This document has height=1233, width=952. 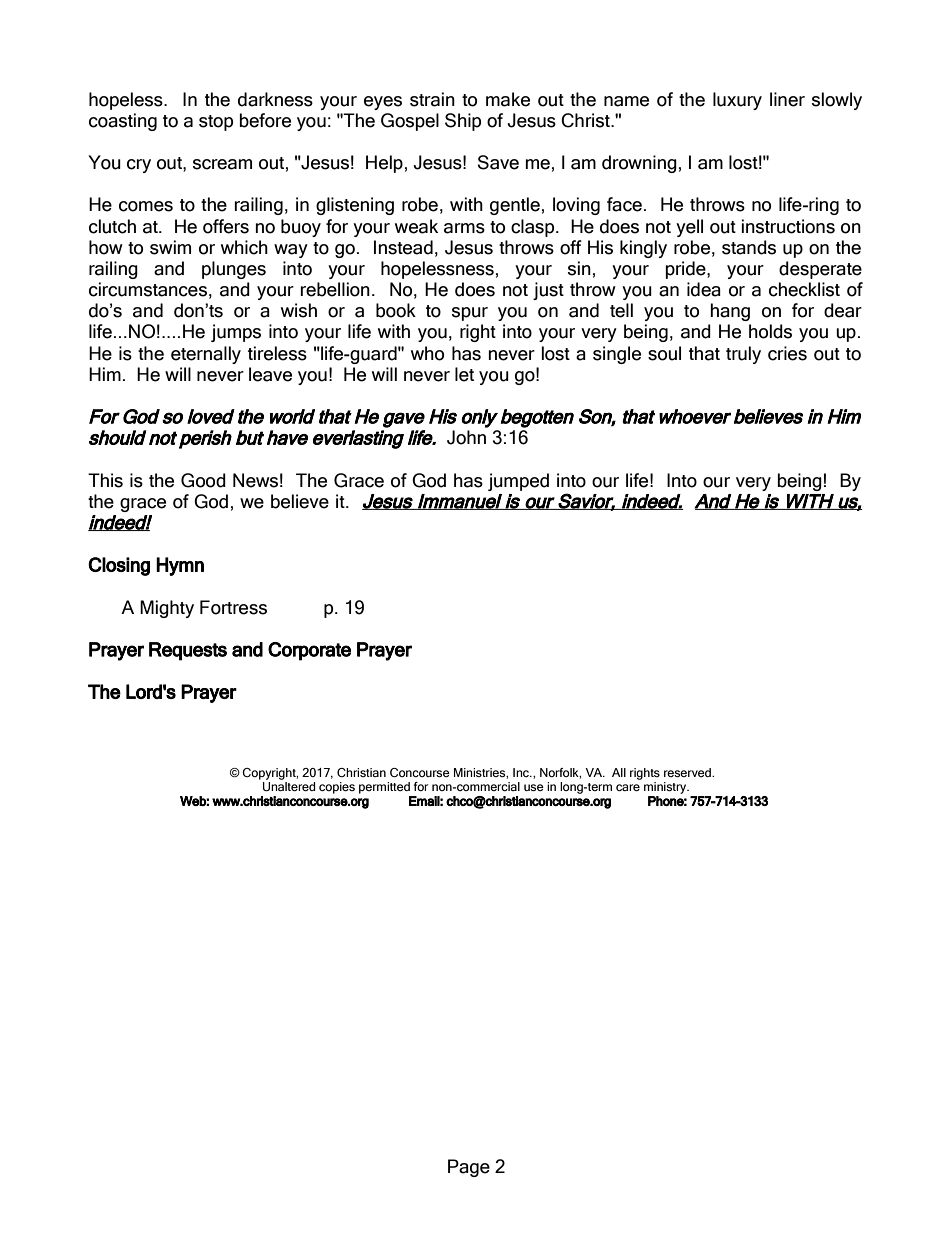 I want to click on permitted, so click(x=384, y=788).
